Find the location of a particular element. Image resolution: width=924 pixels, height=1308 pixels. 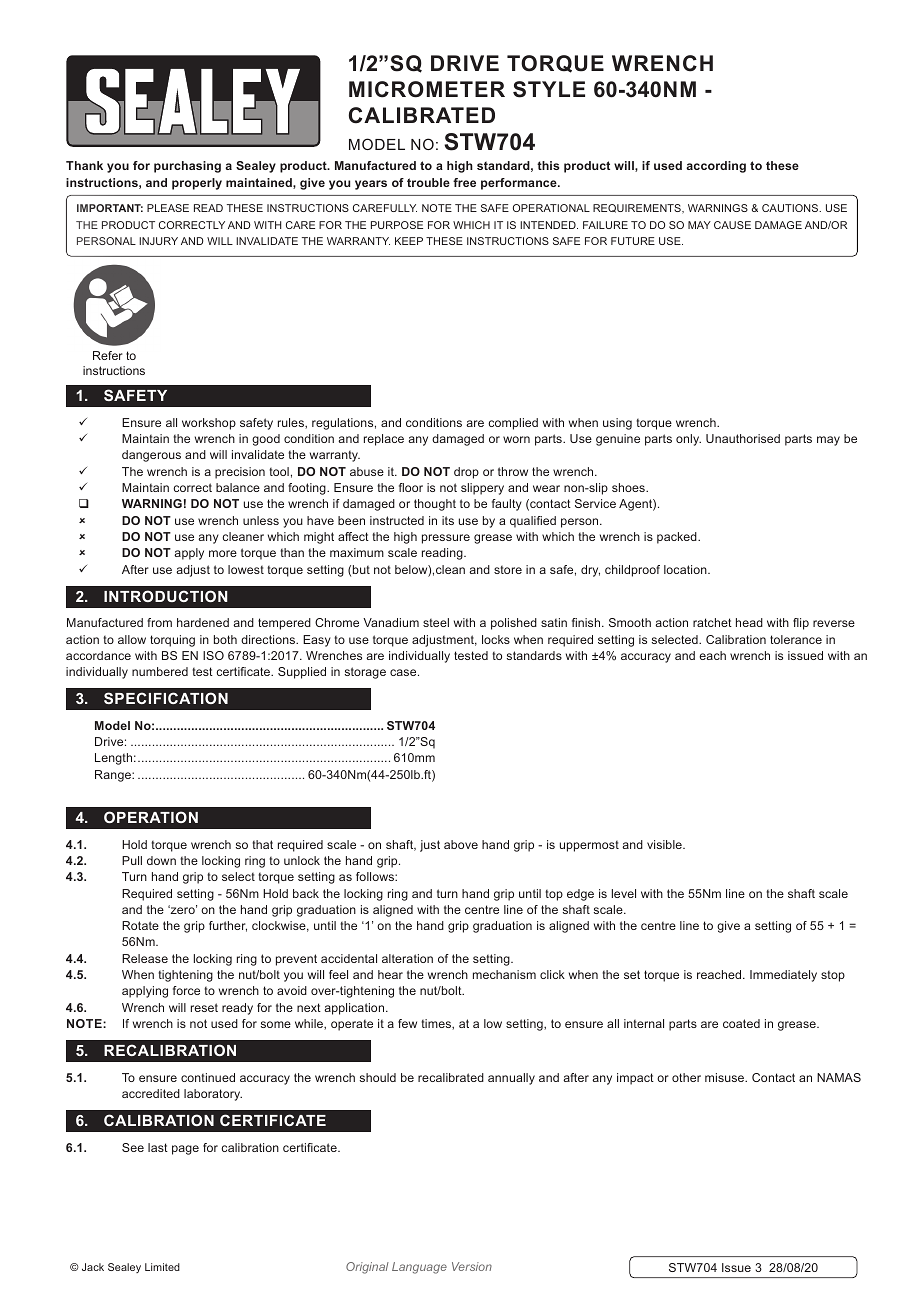

Version is located at coordinates (472, 1266).
